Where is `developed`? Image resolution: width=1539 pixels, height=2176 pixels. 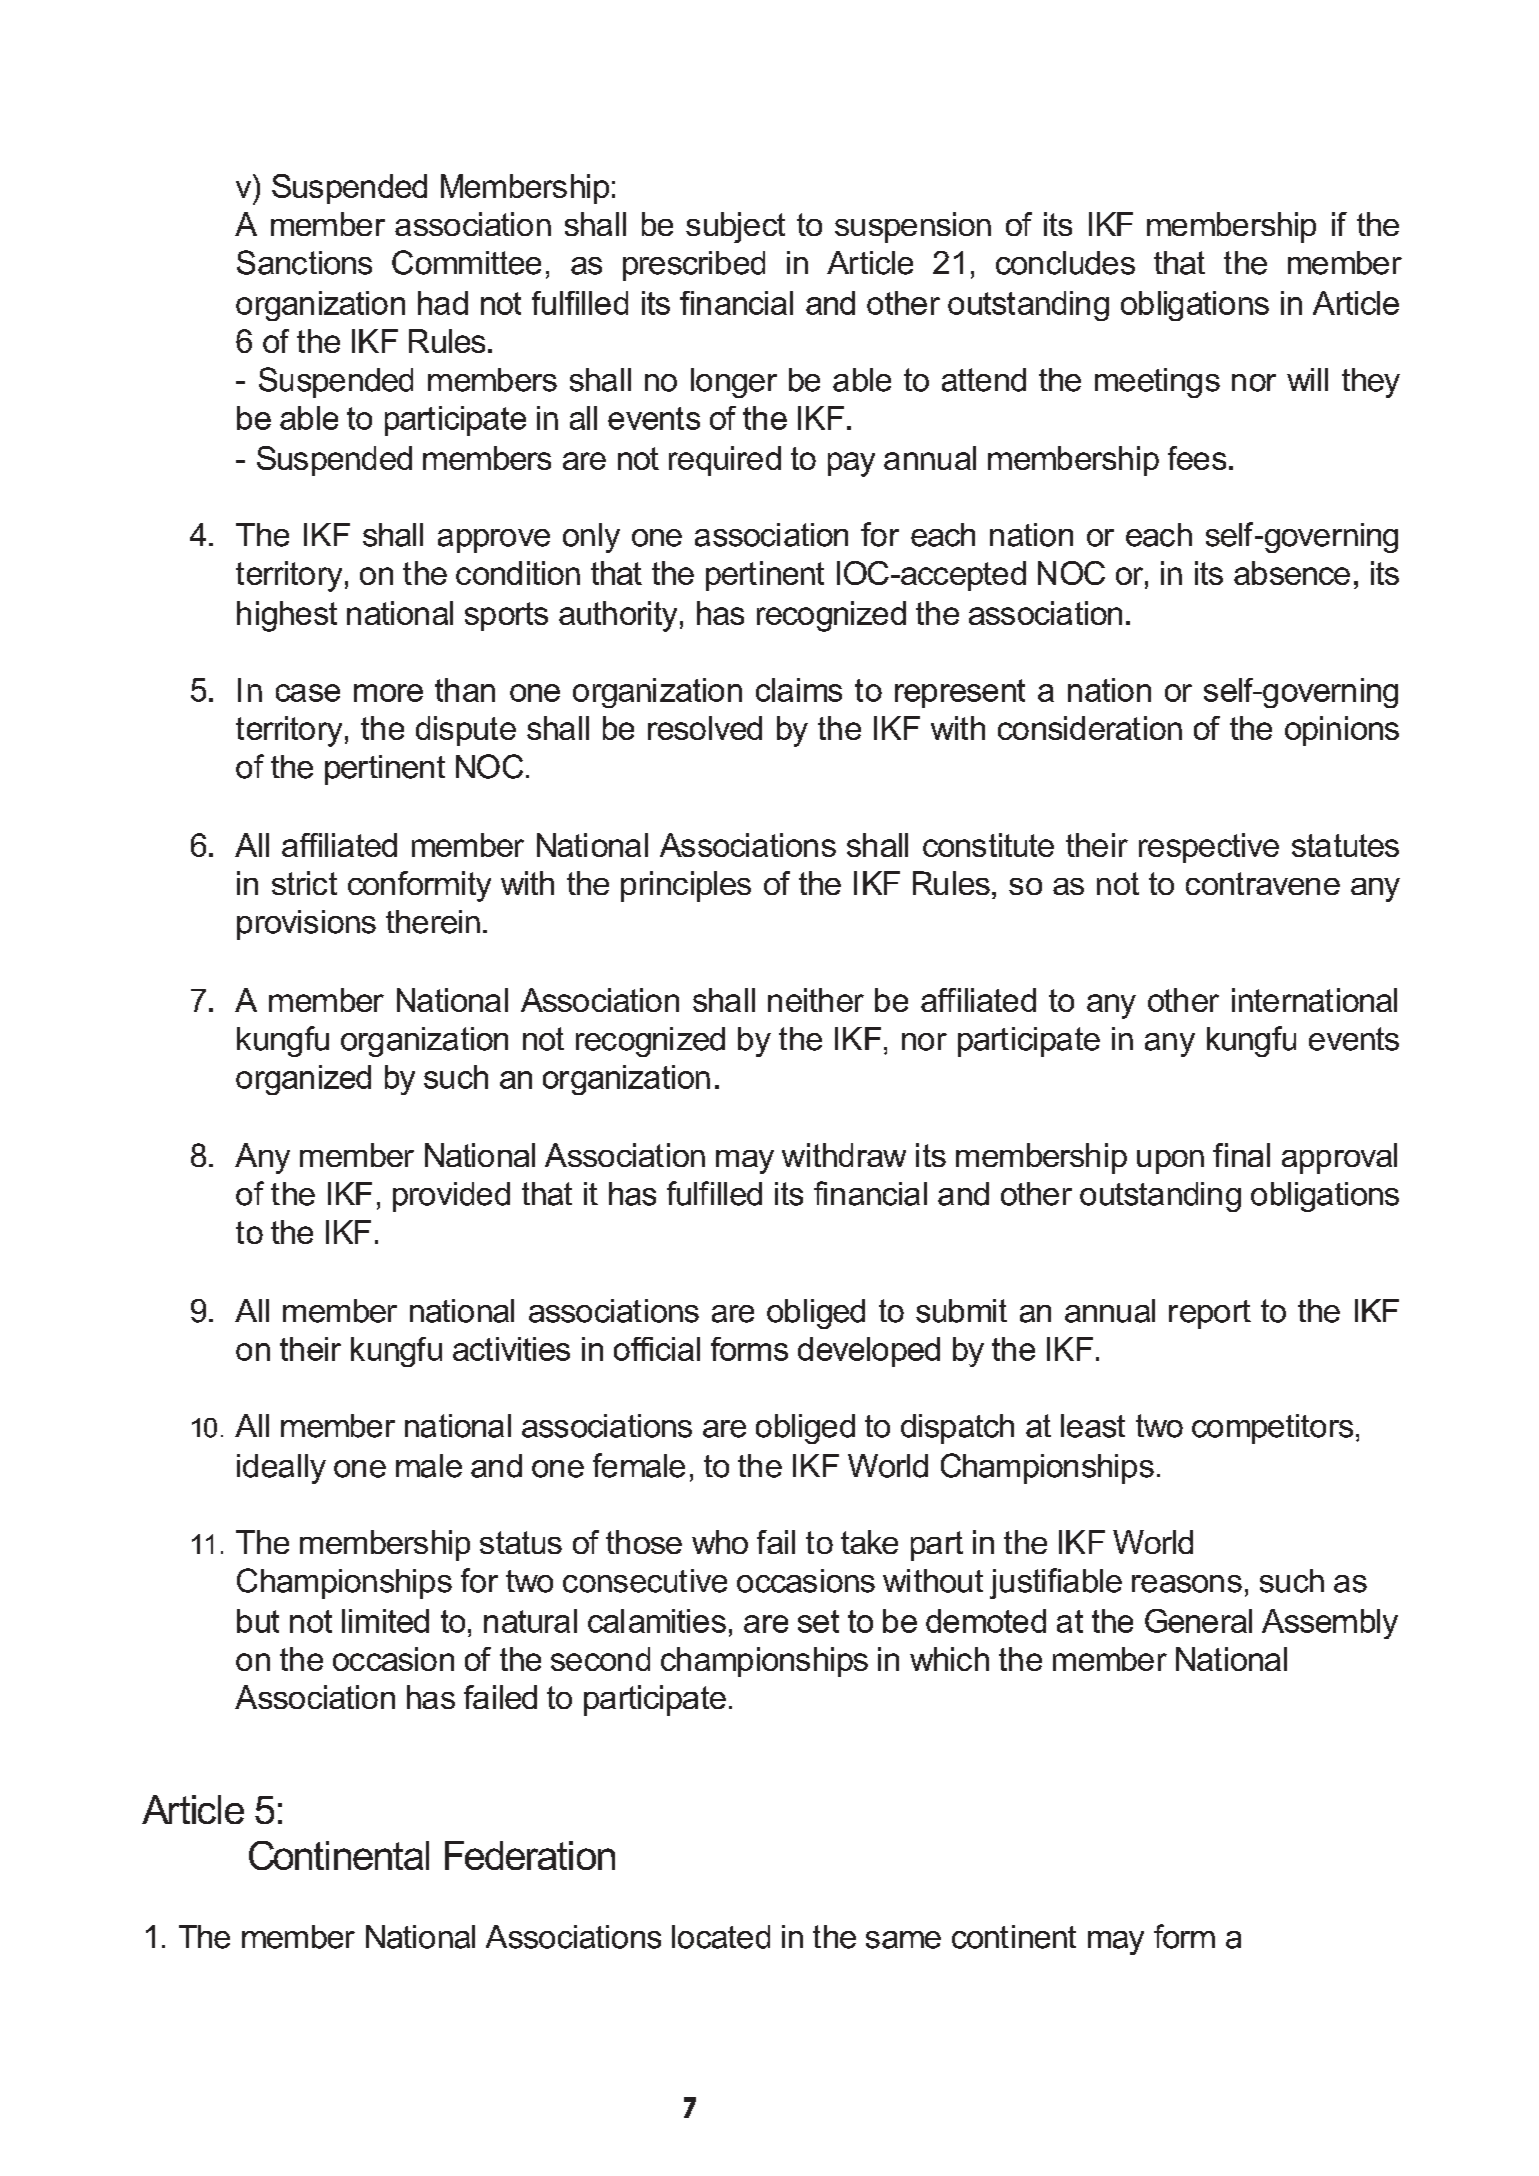 developed is located at coordinates (869, 1352).
